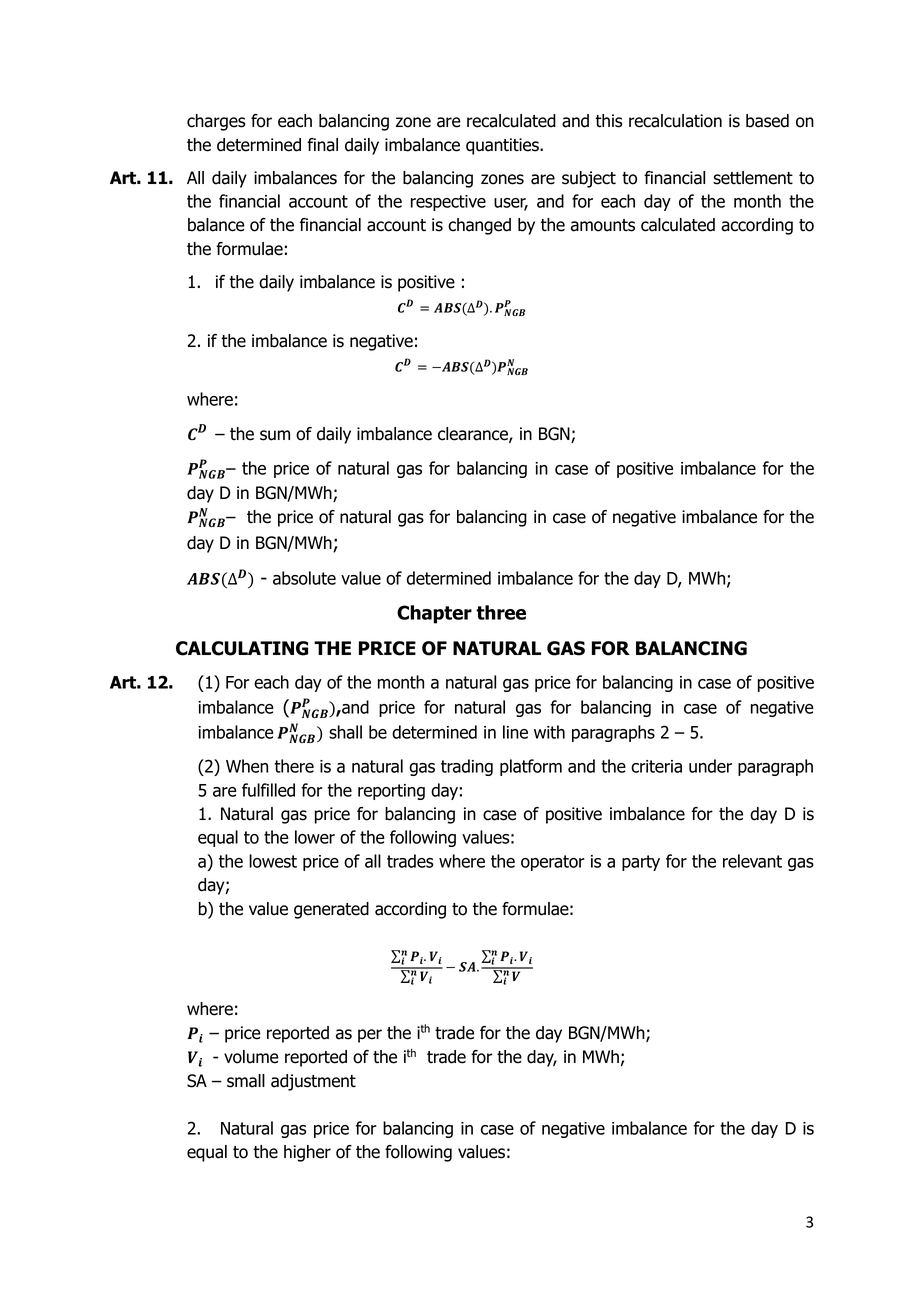  Describe the element at coordinates (275, 435) in the image. I see `sum` at that location.
